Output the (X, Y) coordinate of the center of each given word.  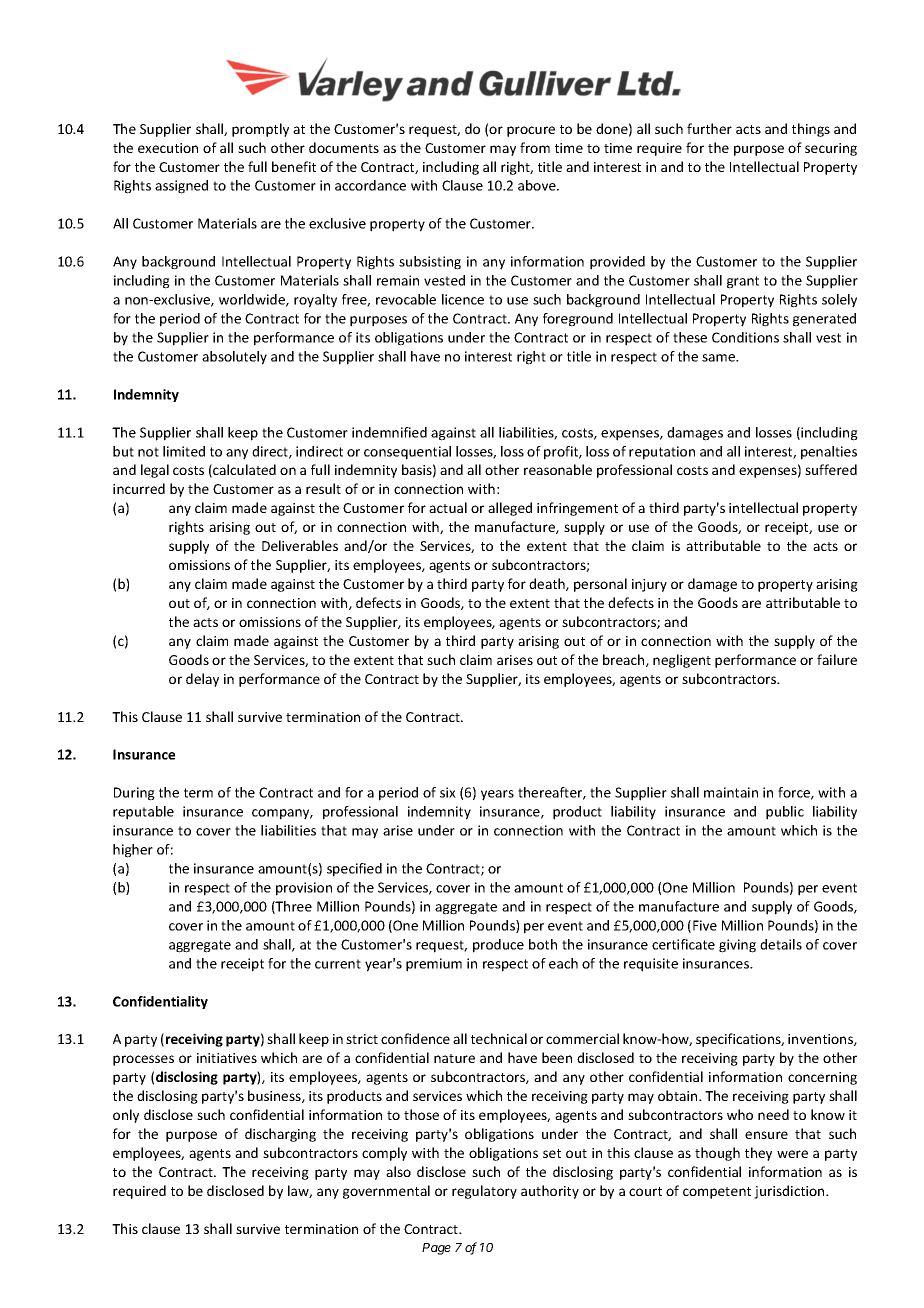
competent (717, 1193)
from (535, 147)
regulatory (484, 1192)
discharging (280, 1135)
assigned (181, 187)
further (709, 128)
